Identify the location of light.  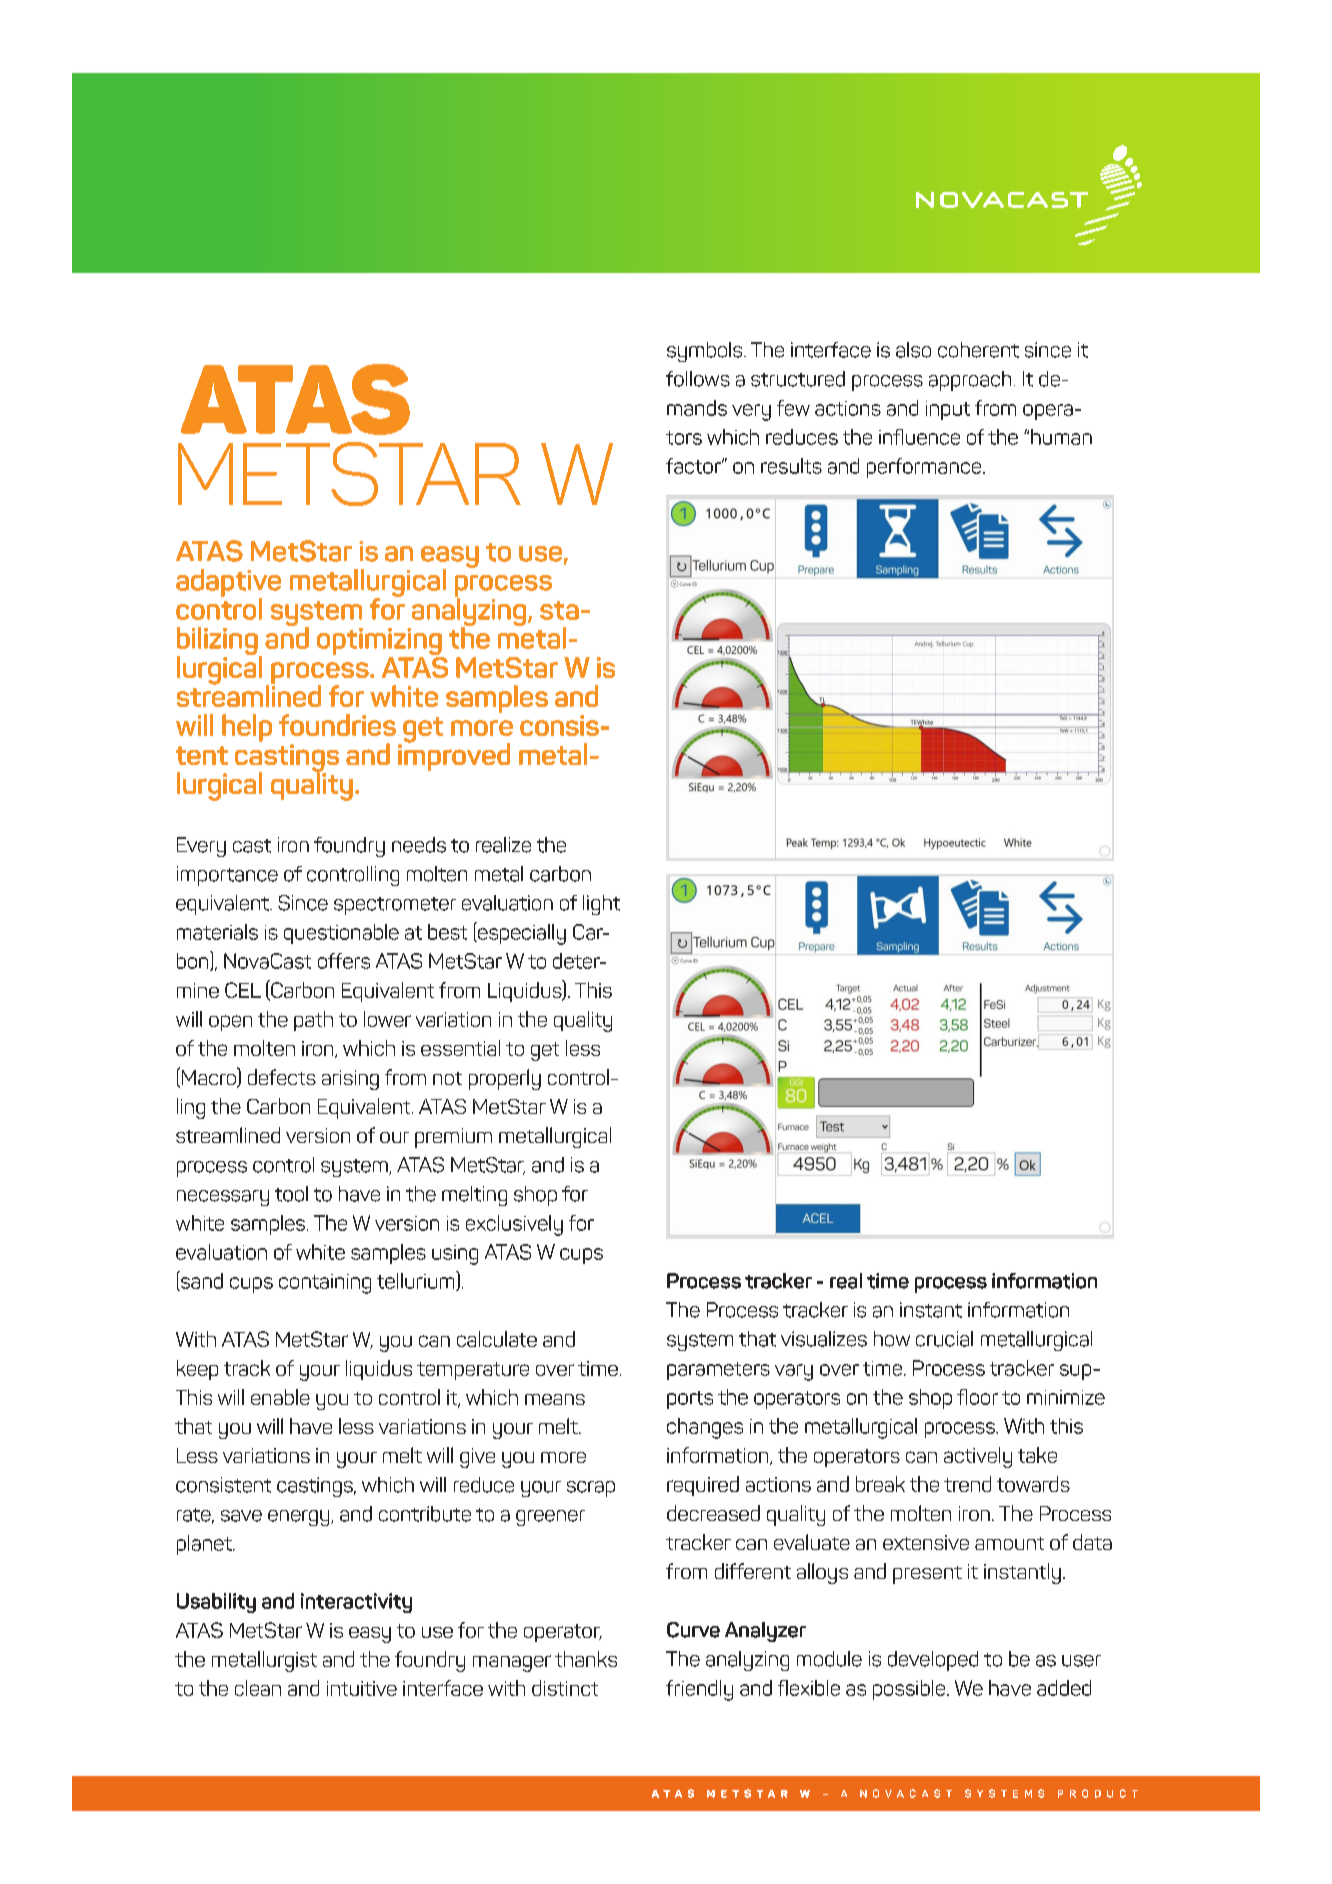
(601, 905).
